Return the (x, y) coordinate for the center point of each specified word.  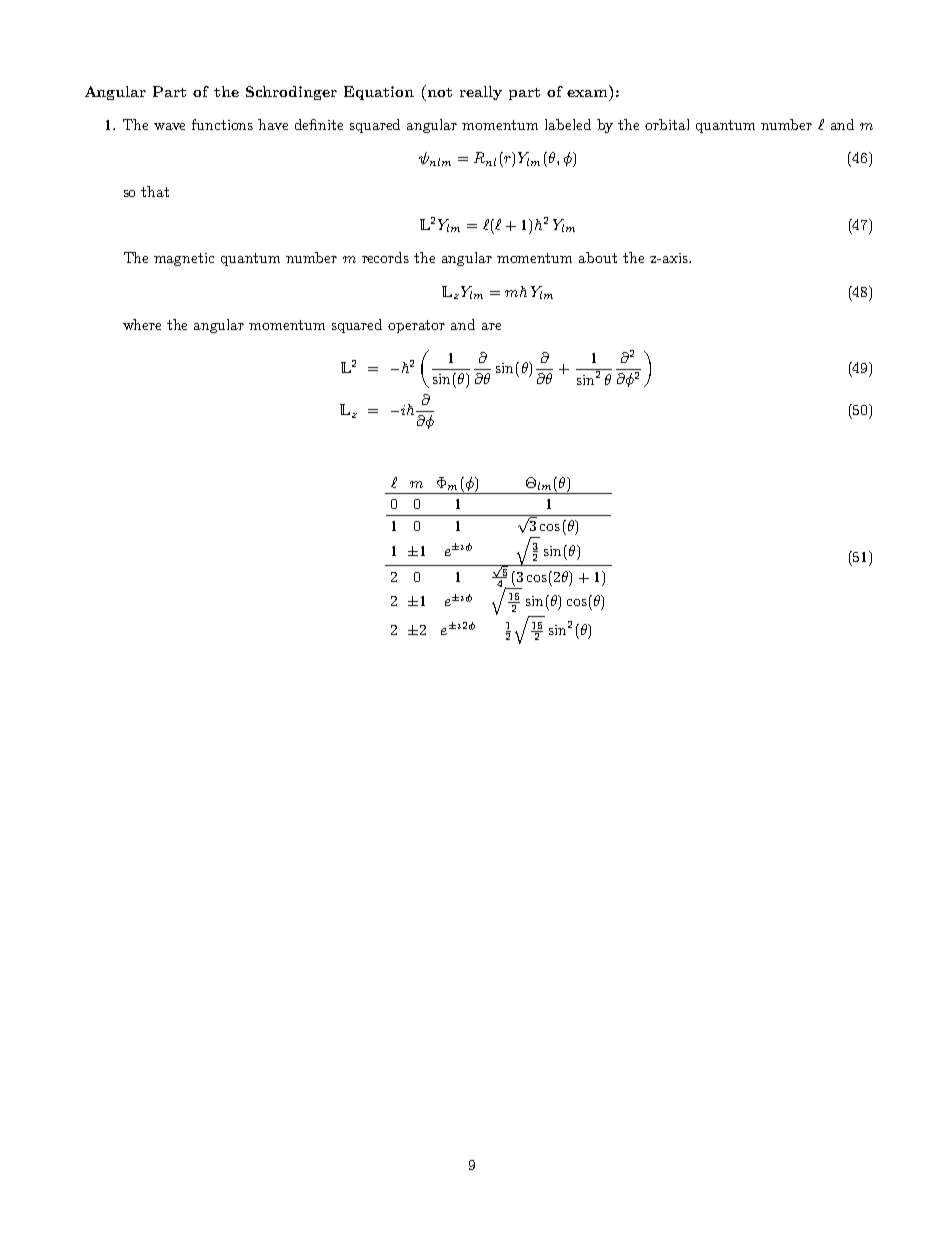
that (155, 191)
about (598, 257)
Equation (379, 93)
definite (319, 124)
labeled (568, 124)
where (142, 324)
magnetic (184, 259)
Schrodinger (291, 93)
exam (587, 93)
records (385, 257)
